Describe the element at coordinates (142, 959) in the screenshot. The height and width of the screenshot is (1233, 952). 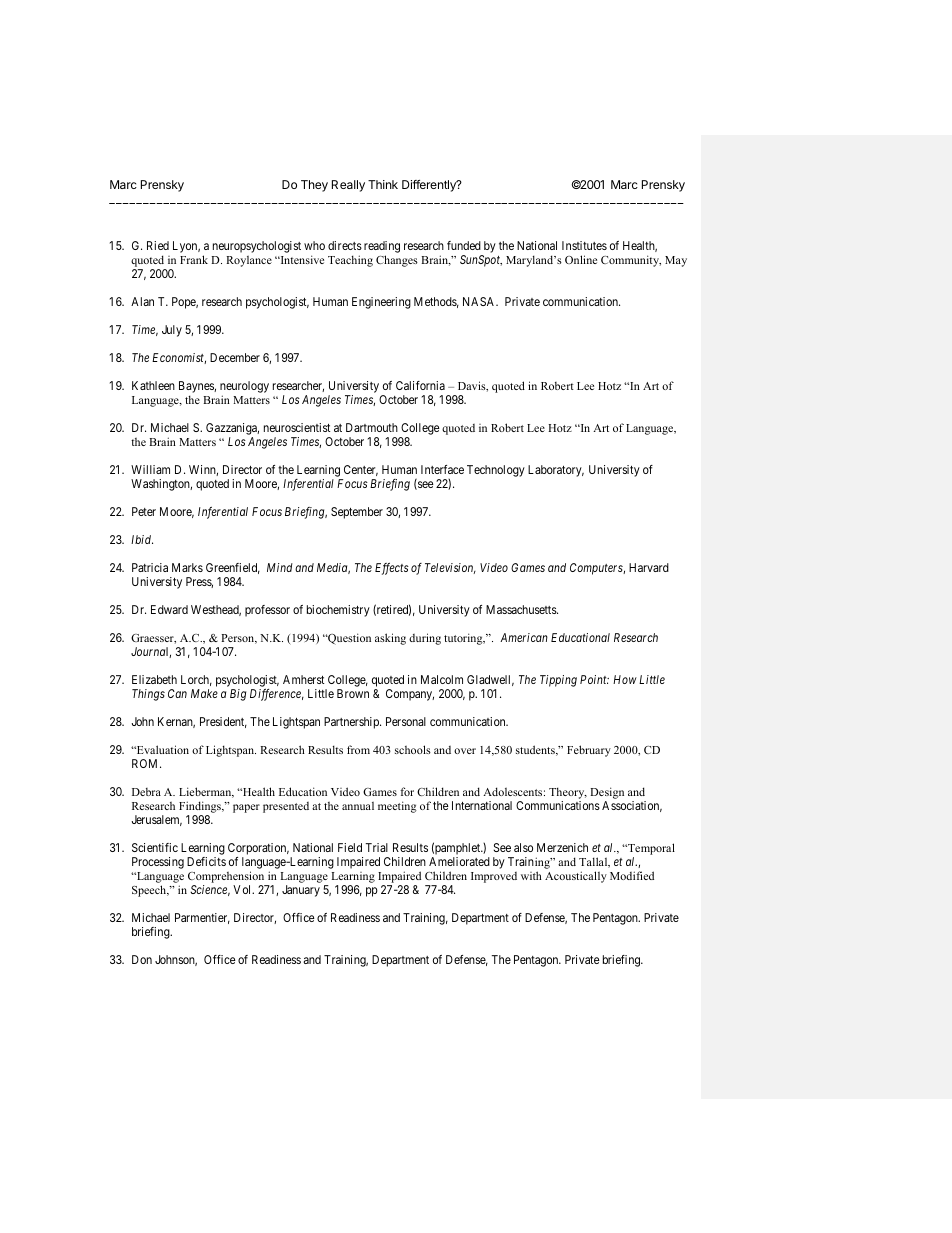
I see `Don` at that location.
